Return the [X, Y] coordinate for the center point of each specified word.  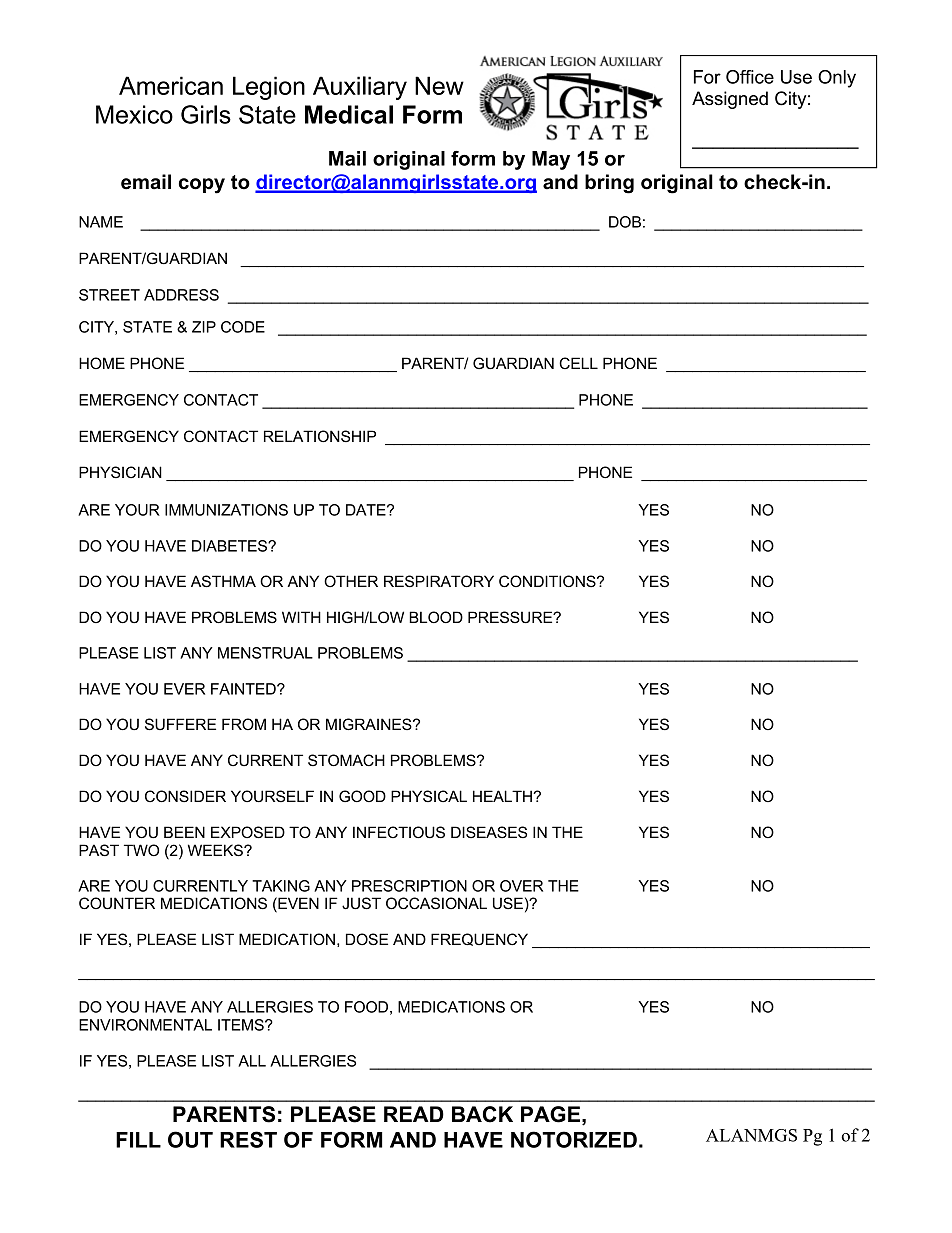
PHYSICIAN [120, 472]
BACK [482, 1114]
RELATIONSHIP [320, 436]
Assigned [730, 100]
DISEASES [489, 832]
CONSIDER [185, 796]
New [439, 85]
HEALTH [503, 796]
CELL [578, 363]
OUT [190, 1139]
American [171, 85]
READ [414, 1114]
